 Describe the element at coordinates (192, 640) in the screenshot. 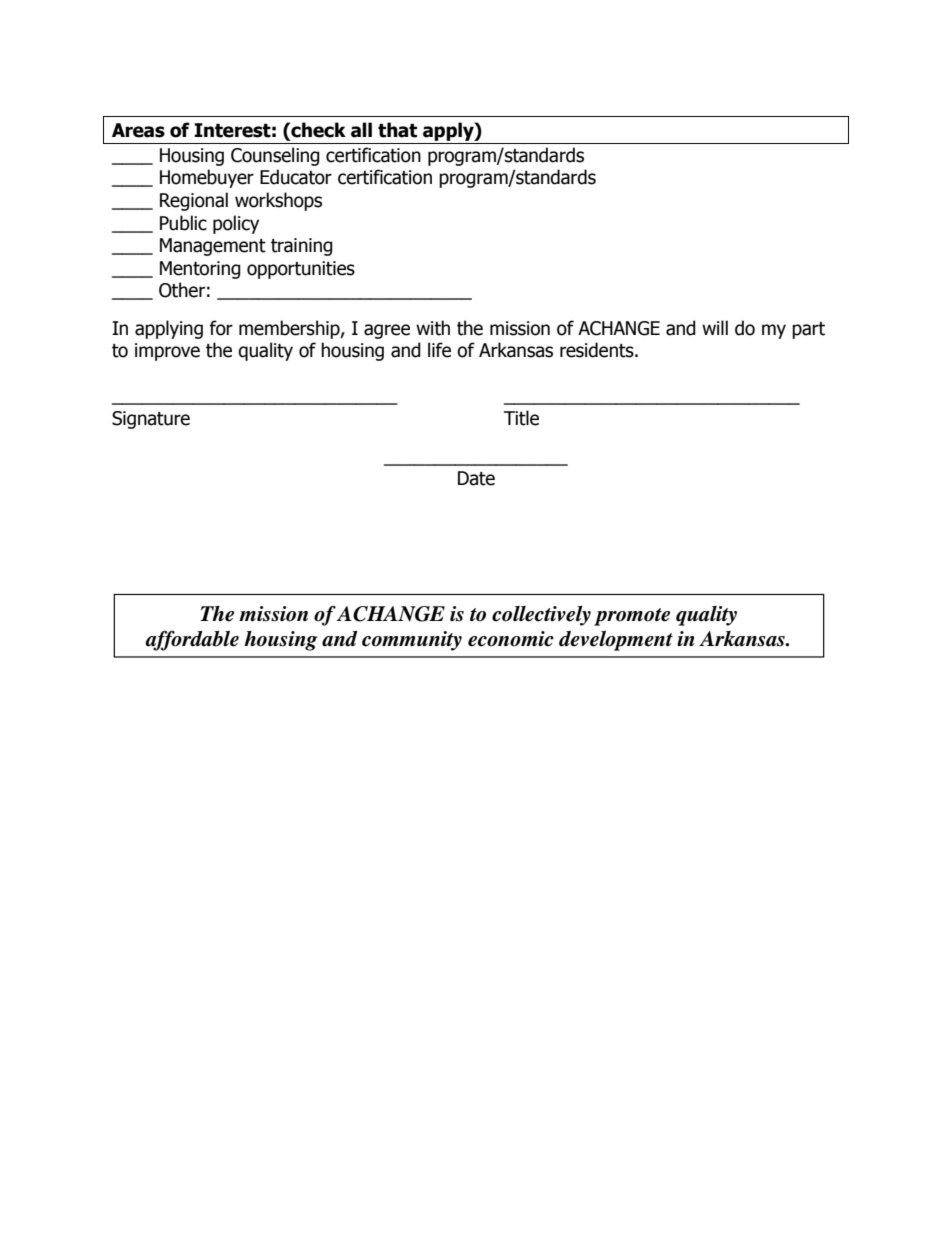

I see `affordable` at that location.
